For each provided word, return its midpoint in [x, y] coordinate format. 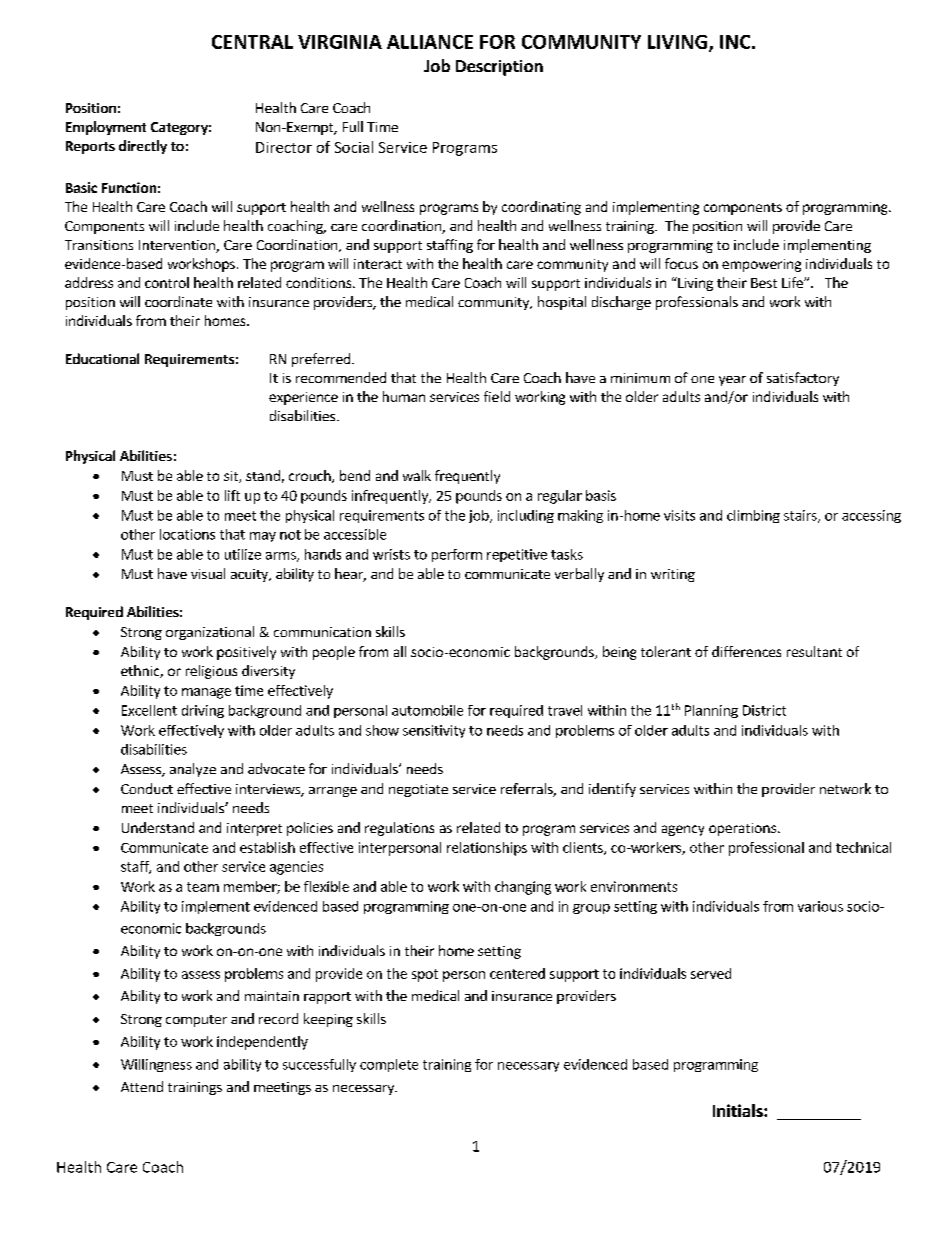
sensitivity [434, 731]
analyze [193, 770]
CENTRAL [252, 42]
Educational [102, 358]
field [497, 396]
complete [389, 1065]
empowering [761, 265]
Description [499, 68]
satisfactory [803, 379]
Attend [142, 1086]
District [764, 710]
